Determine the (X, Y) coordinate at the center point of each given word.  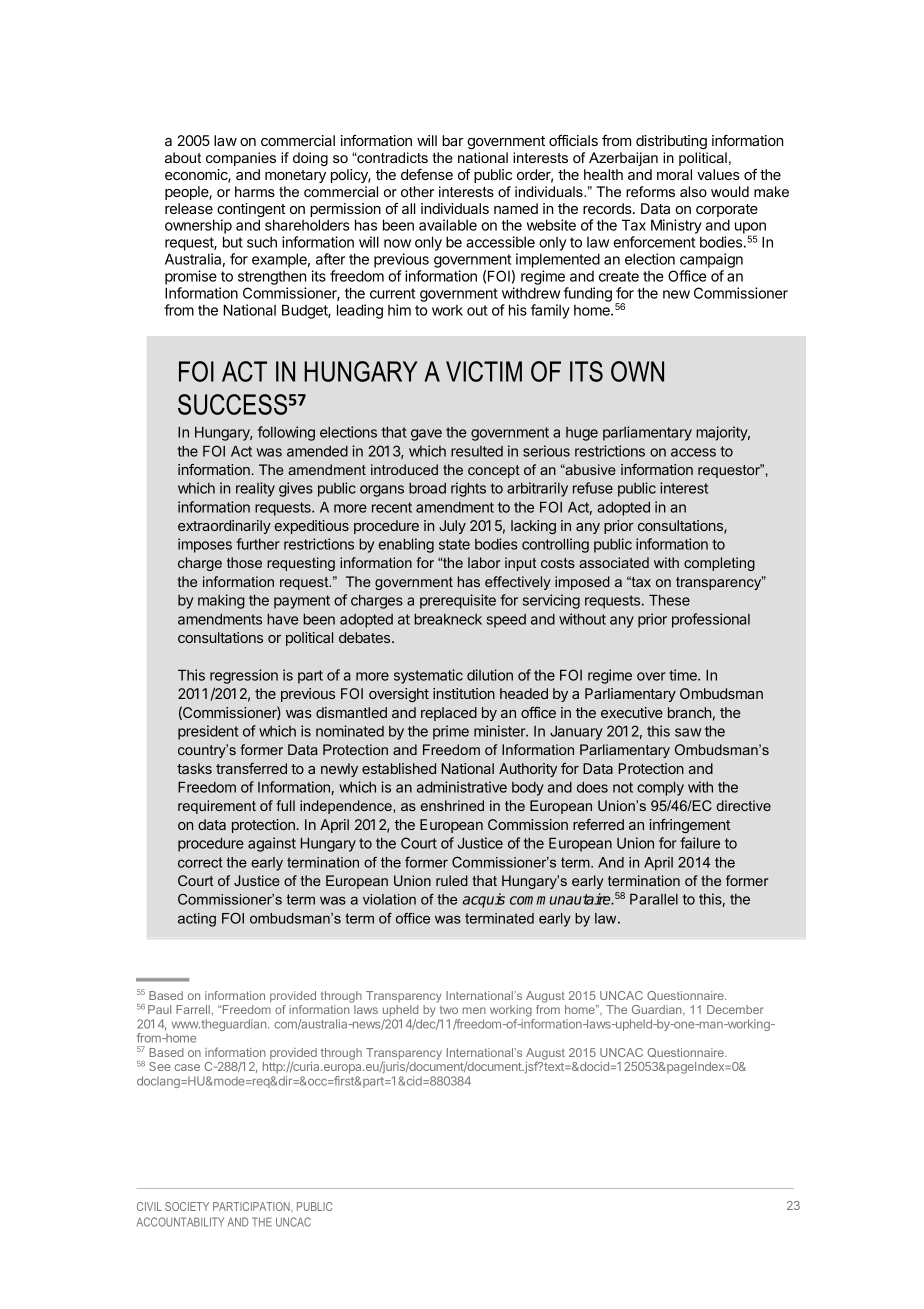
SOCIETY (187, 1206)
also (693, 191)
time (684, 675)
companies (241, 159)
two (449, 1010)
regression (244, 676)
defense (427, 174)
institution (464, 693)
